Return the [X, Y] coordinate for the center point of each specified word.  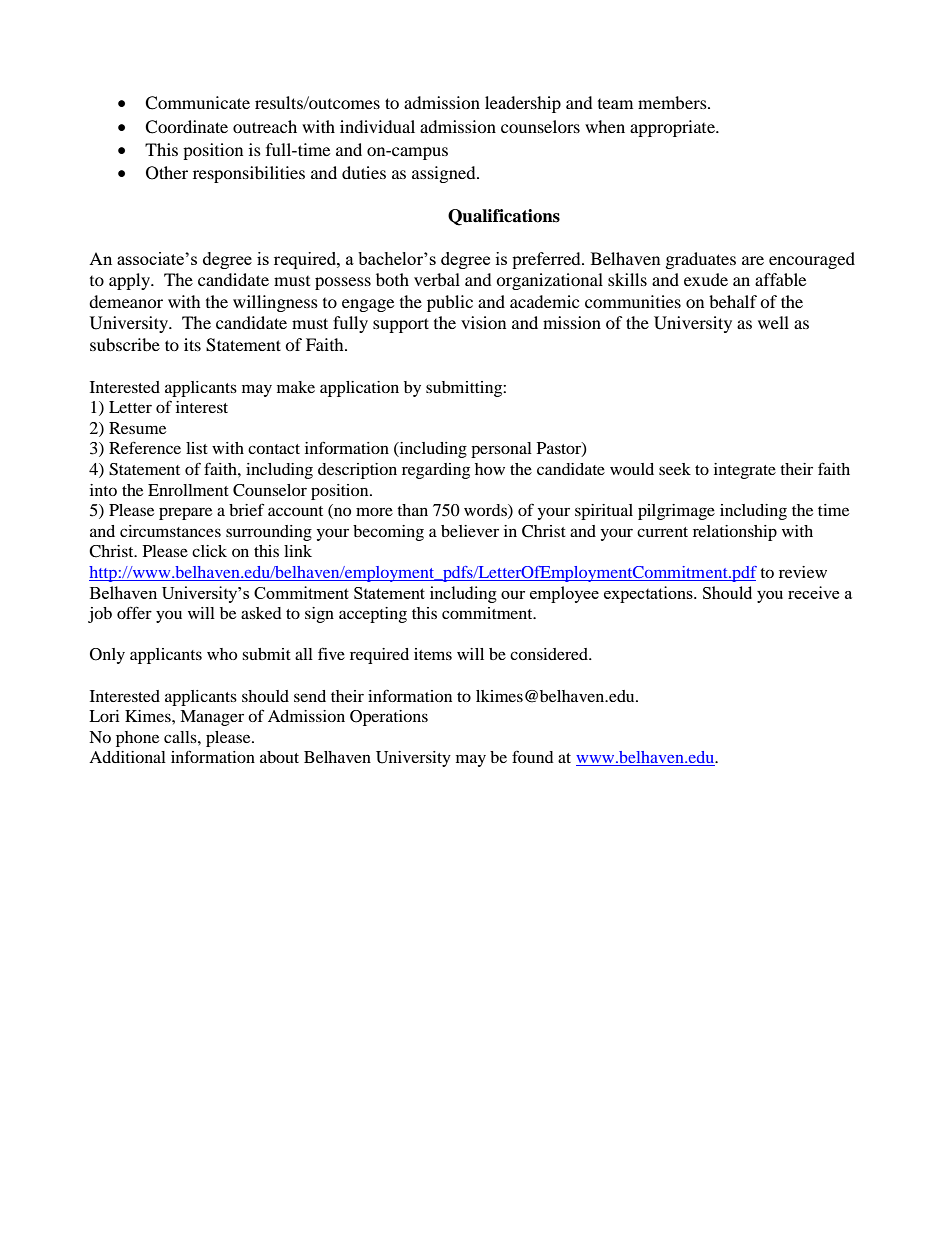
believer [470, 531]
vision [483, 322]
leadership [523, 104]
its [192, 344]
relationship [735, 533]
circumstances [170, 531]
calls [181, 737]
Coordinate [186, 127]
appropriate [673, 128]
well [773, 322]
